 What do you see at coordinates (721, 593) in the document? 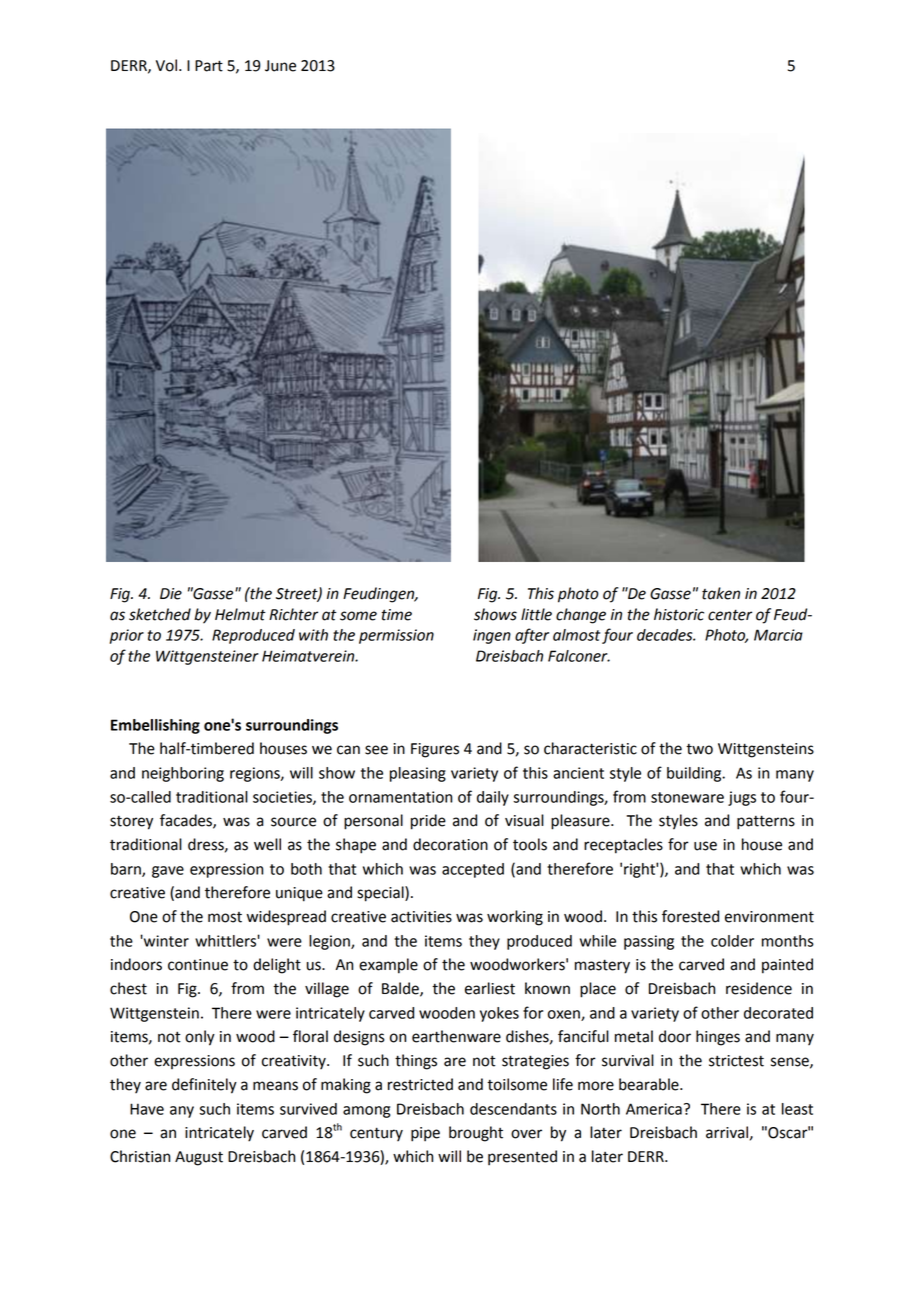
I see `taken` at bounding box center [721, 593].
